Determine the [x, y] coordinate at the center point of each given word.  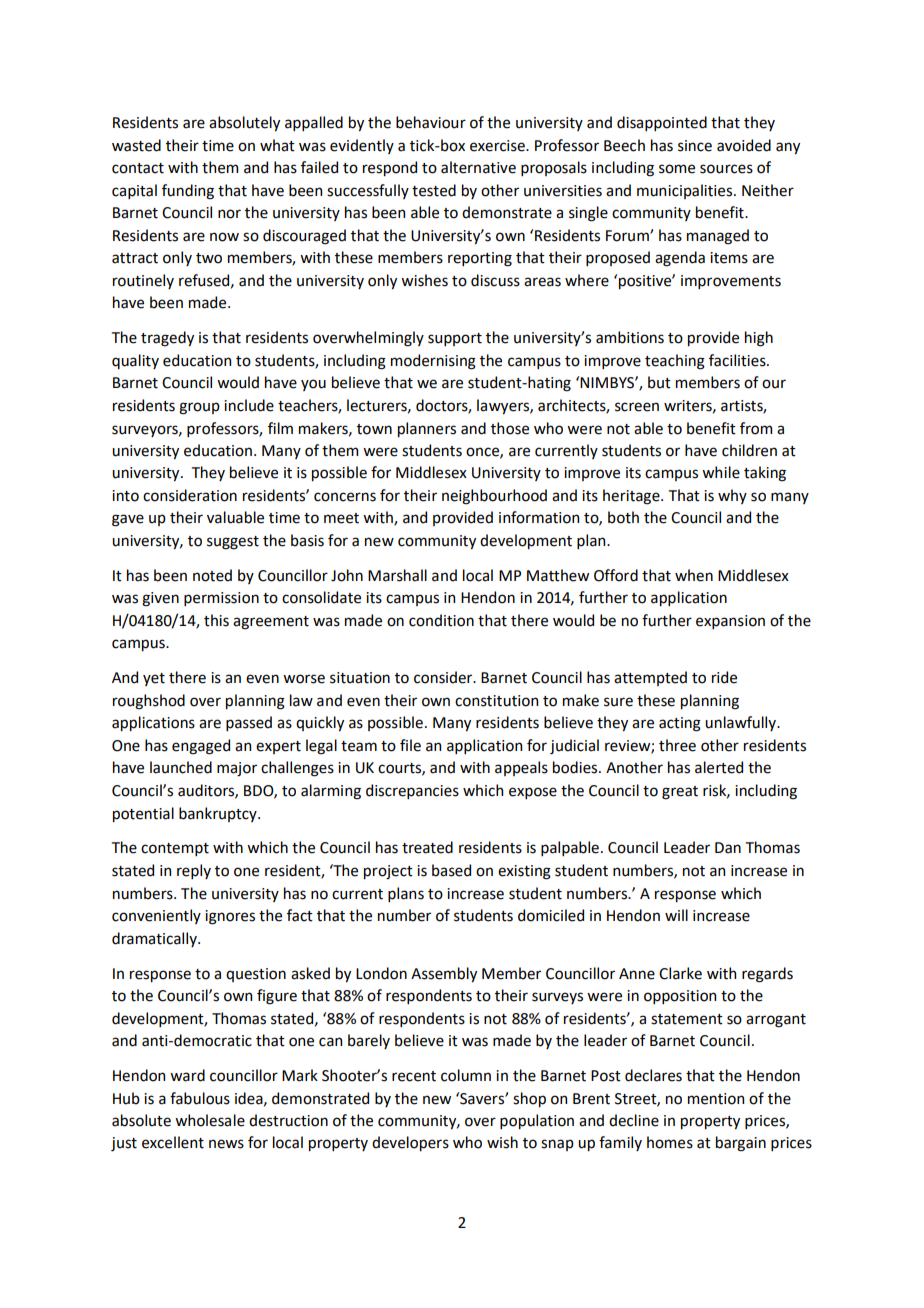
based [451, 870]
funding [188, 192]
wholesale [210, 1120]
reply [194, 871]
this [216, 620]
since [695, 146]
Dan [728, 848]
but [659, 382]
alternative [478, 167]
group [199, 408]
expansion [730, 622]
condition [441, 620]
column [466, 1075]
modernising [433, 362]
